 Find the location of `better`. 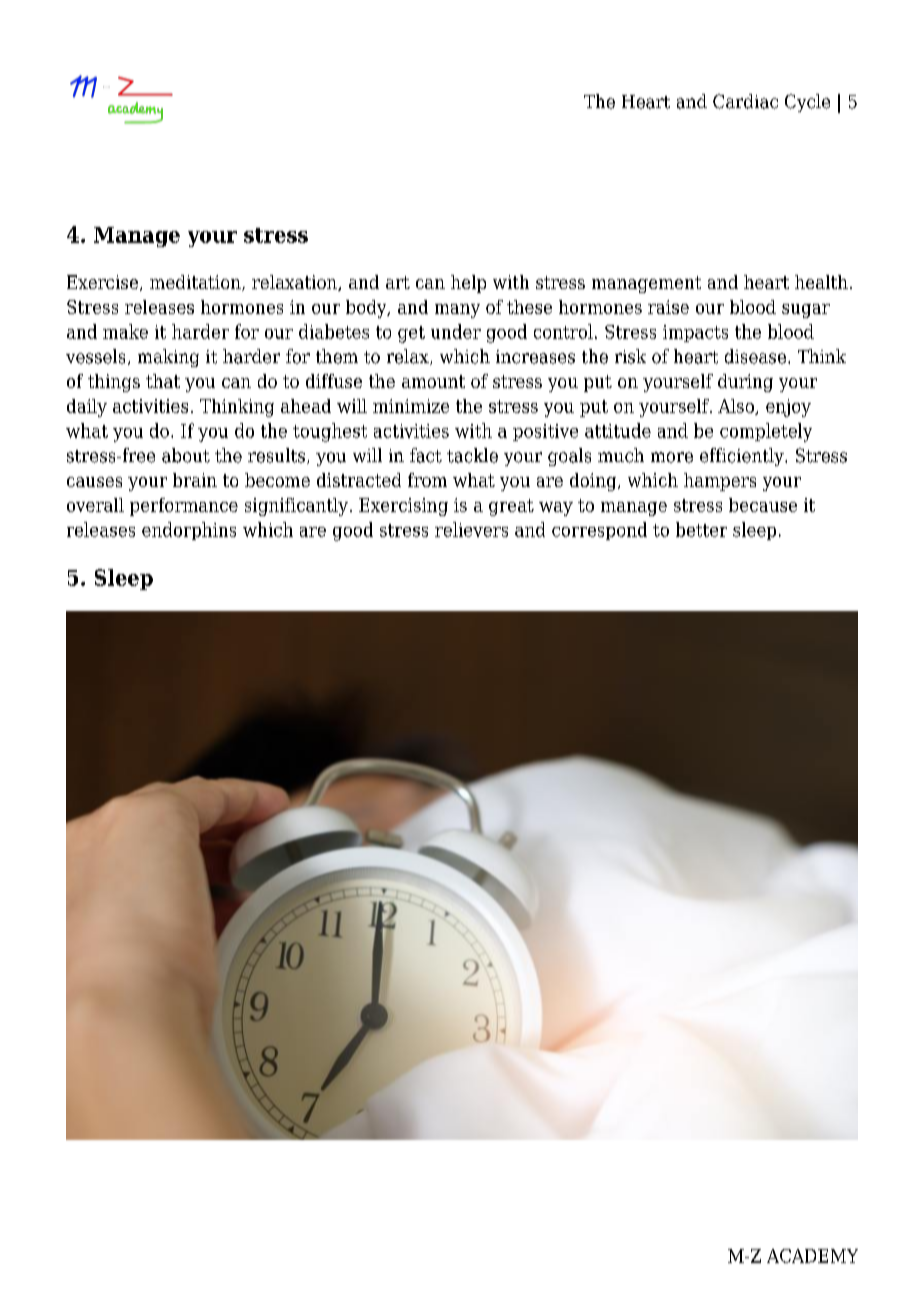

better is located at coordinates (701, 529).
